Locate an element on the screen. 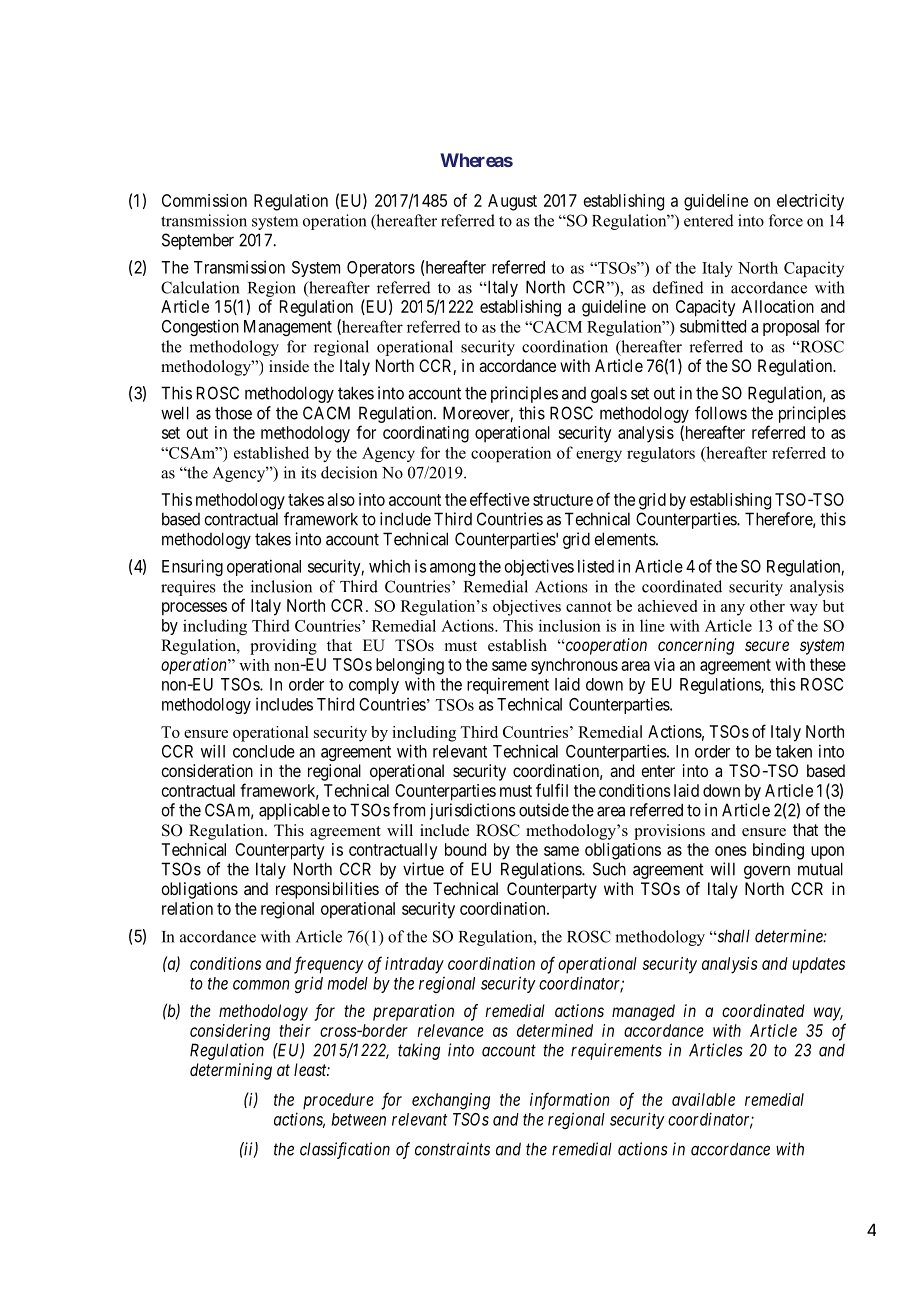  conclude is located at coordinates (264, 751).
